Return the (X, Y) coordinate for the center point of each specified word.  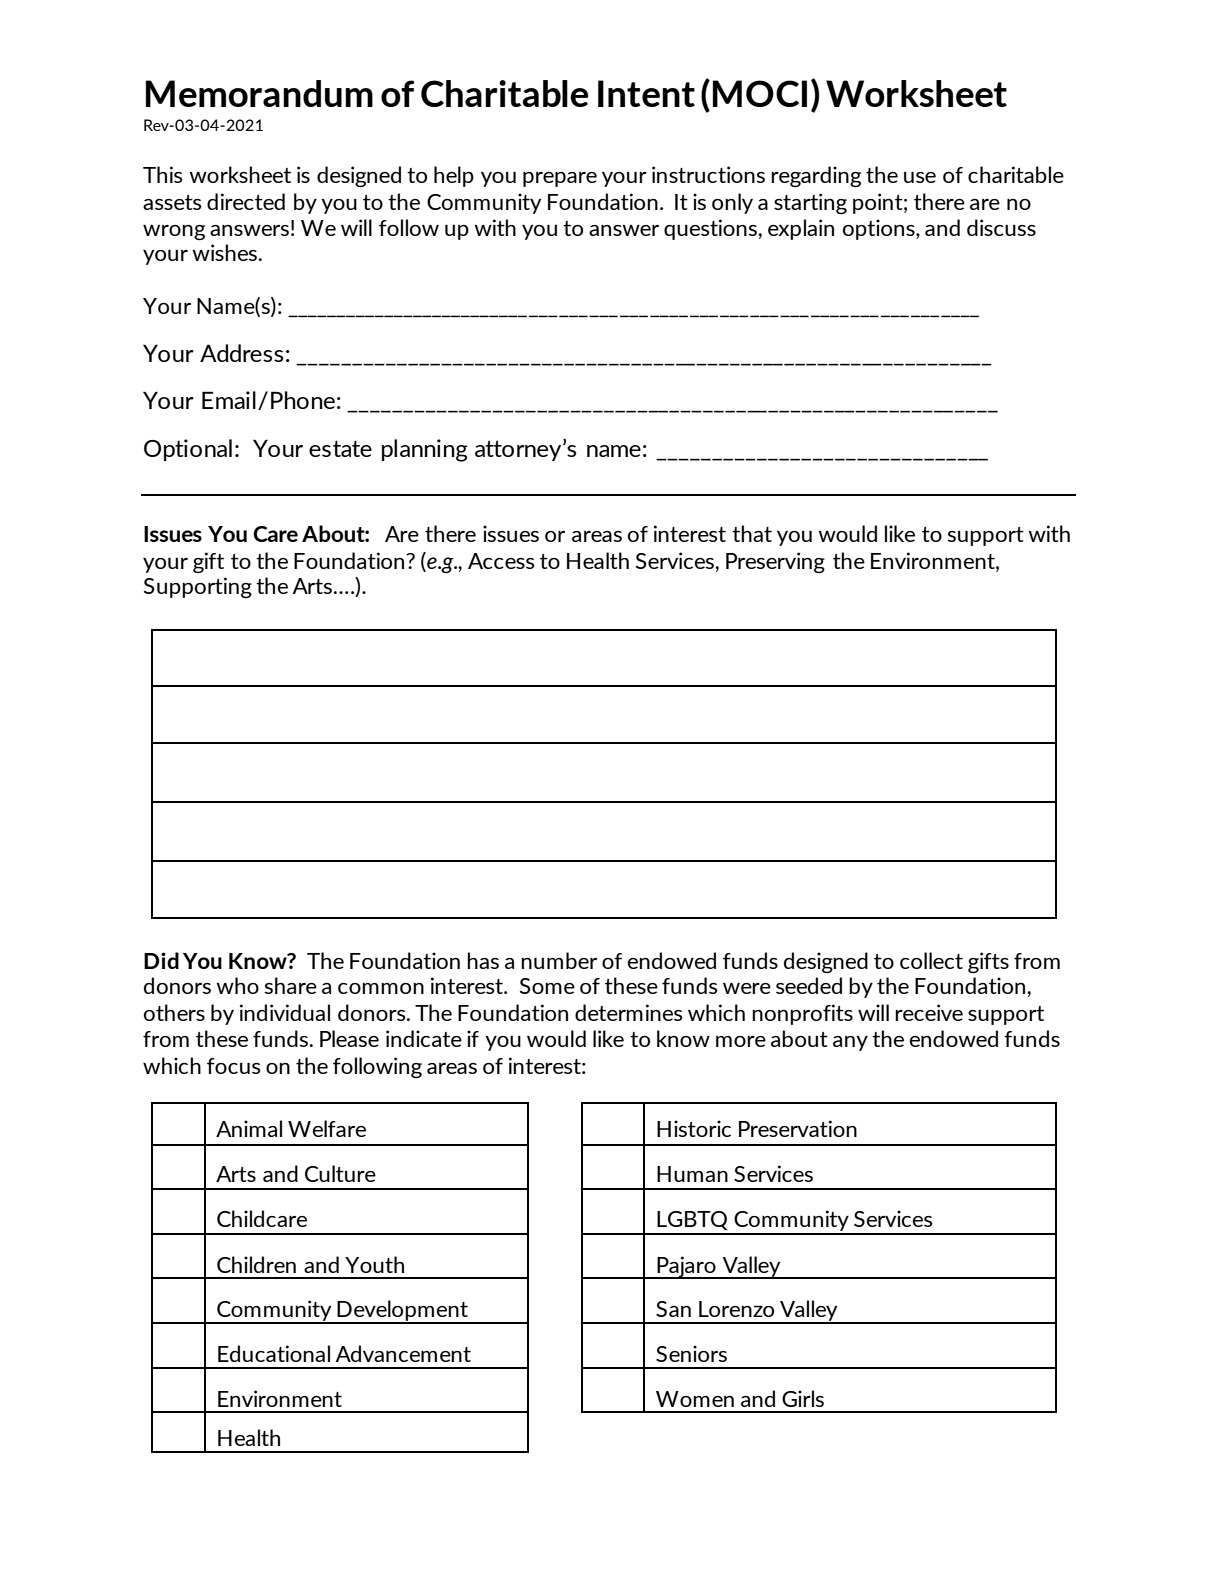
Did (161, 960)
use (920, 177)
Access (501, 561)
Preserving (775, 562)
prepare (560, 179)
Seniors (691, 1353)
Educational (274, 1353)
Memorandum (259, 93)
